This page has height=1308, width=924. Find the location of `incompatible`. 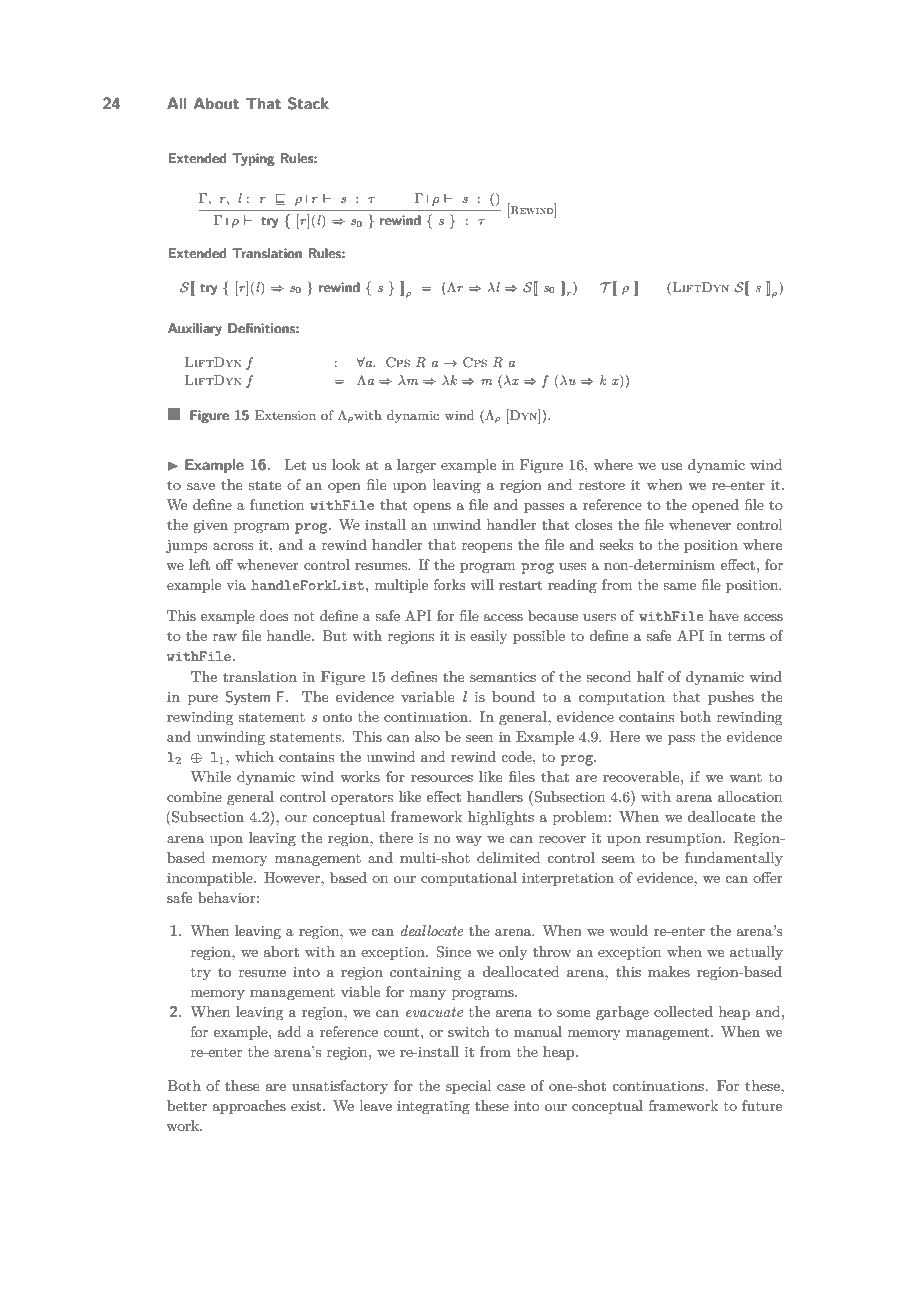

incompatible is located at coordinates (211, 879).
